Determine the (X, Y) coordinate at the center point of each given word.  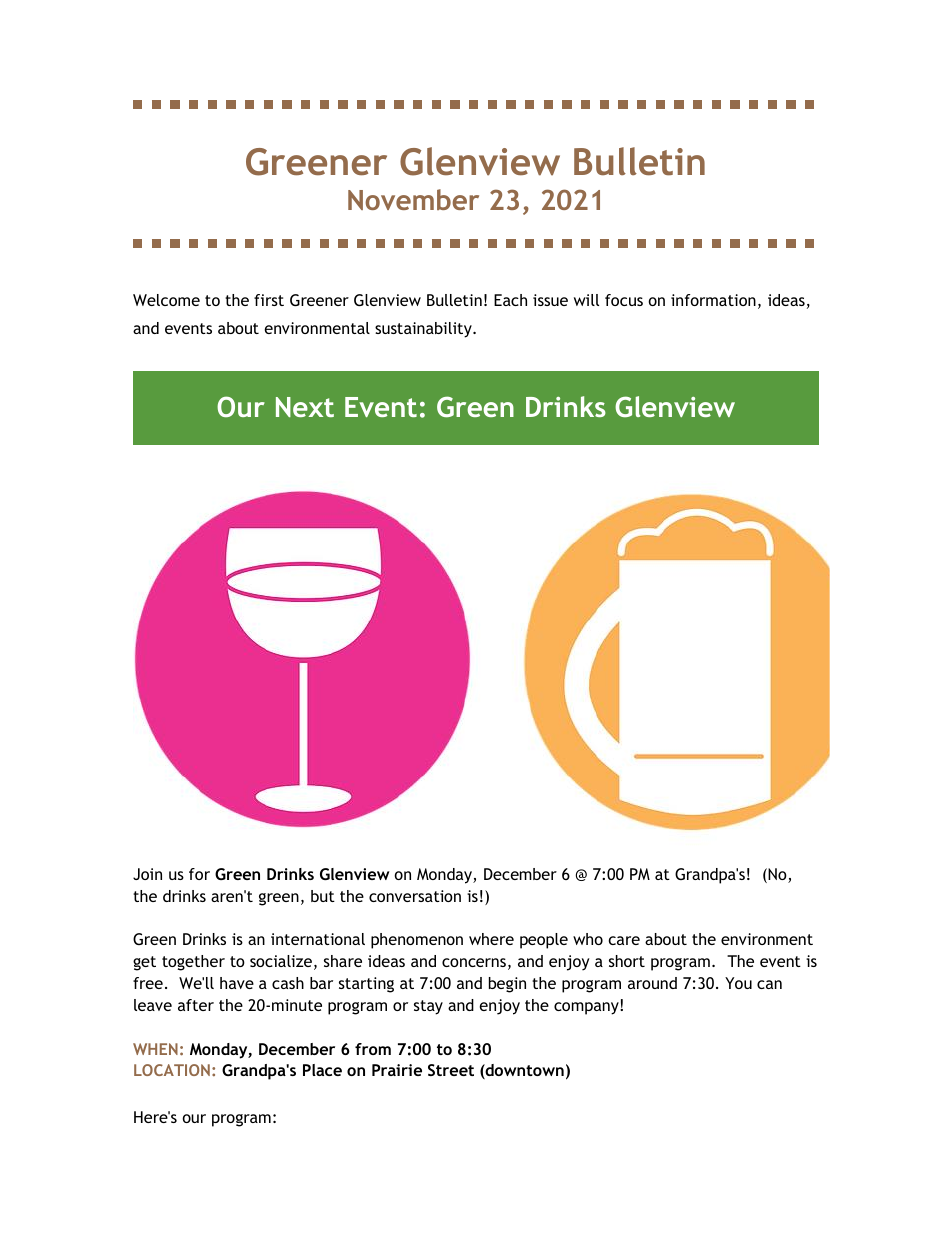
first (269, 300)
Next (305, 407)
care (624, 940)
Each (510, 300)
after (196, 1005)
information (713, 300)
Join (147, 874)
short (627, 961)
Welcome (166, 300)
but (323, 896)
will (586, 300)
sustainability (424, 330)
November (413, 199)
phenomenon (417, 941)
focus (624, 300)
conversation (415, 896)
